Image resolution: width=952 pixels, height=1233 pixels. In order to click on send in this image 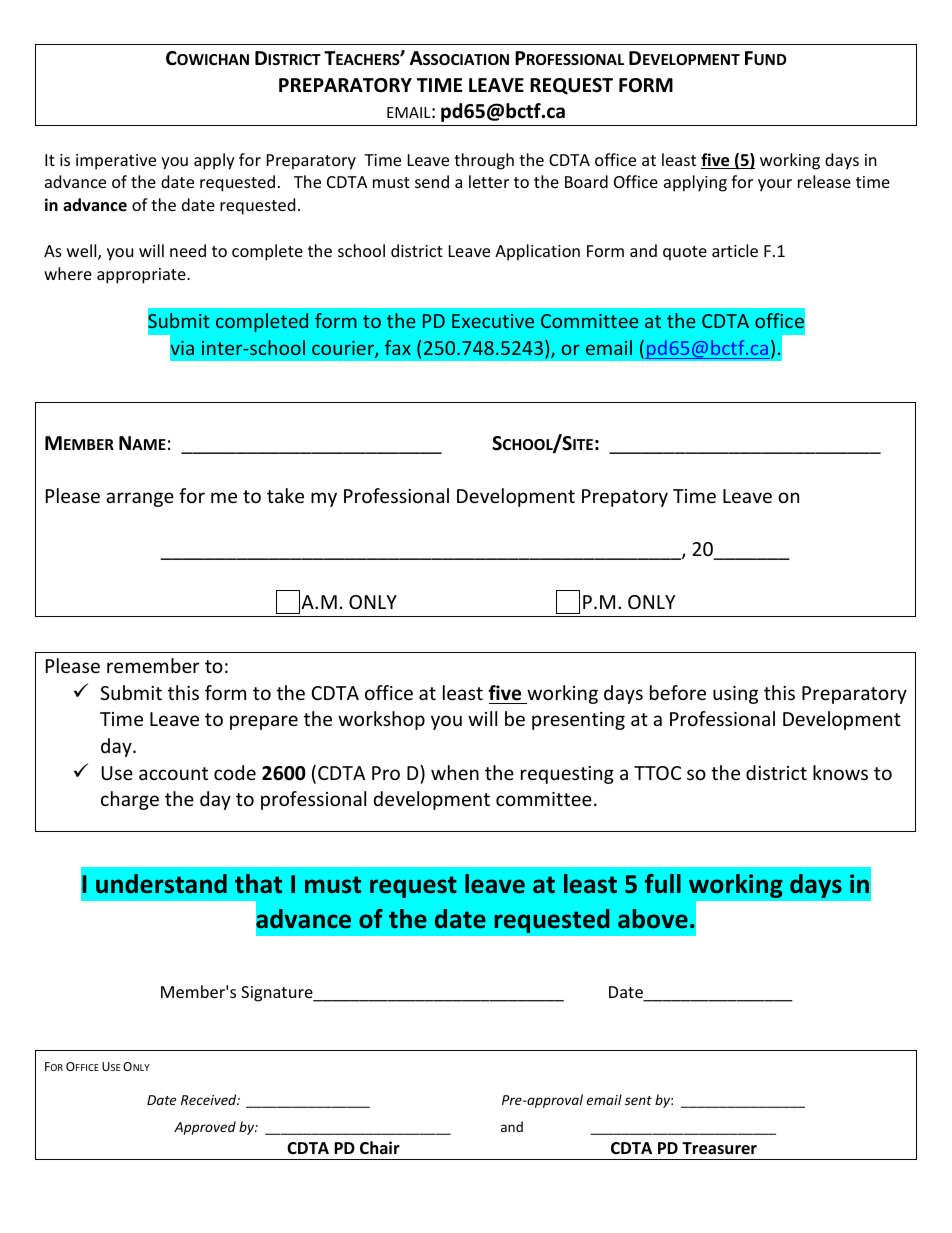, I will do `click(432, 181)`.
